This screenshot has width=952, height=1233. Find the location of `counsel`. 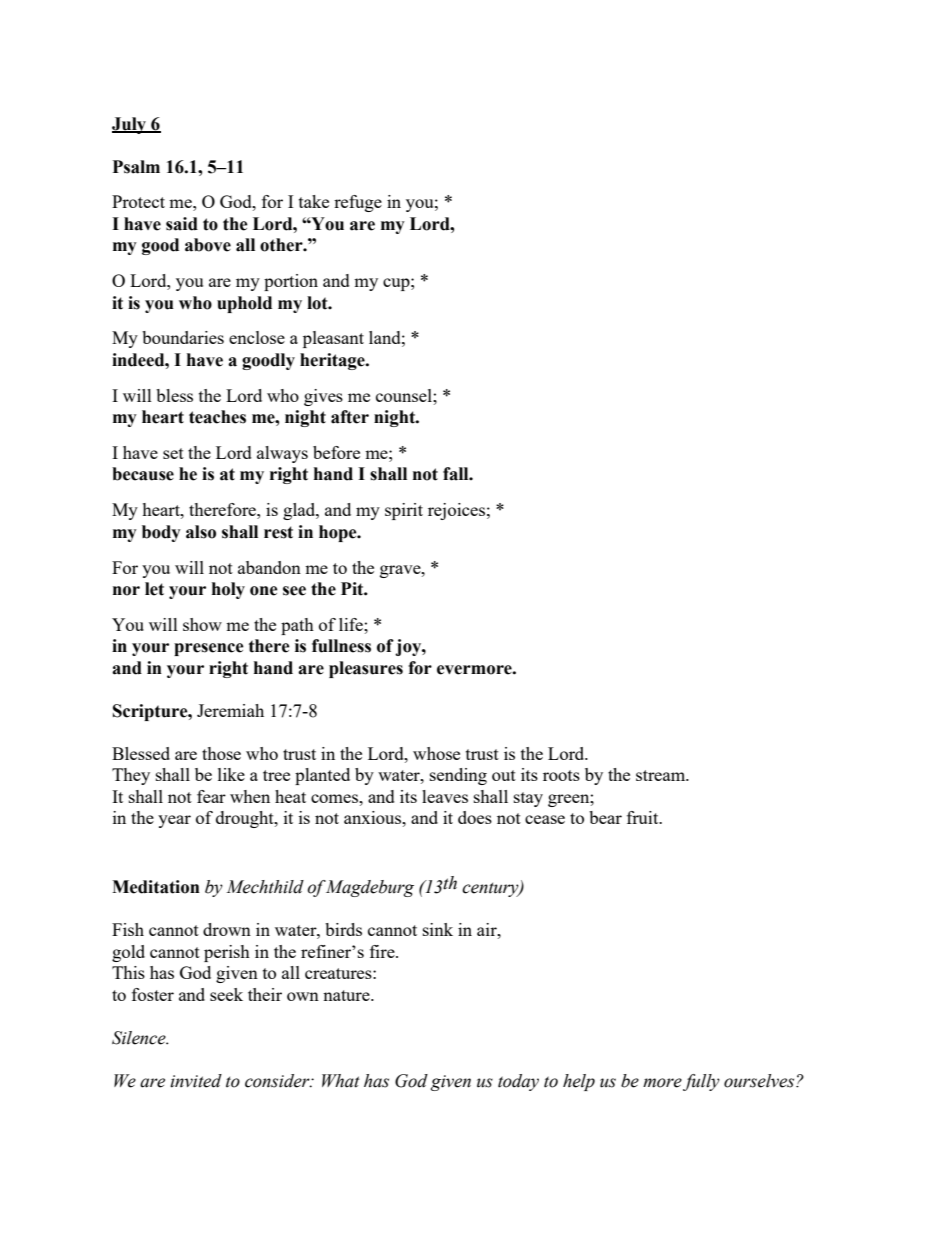

counsel is located at coordinates (405, 395).
